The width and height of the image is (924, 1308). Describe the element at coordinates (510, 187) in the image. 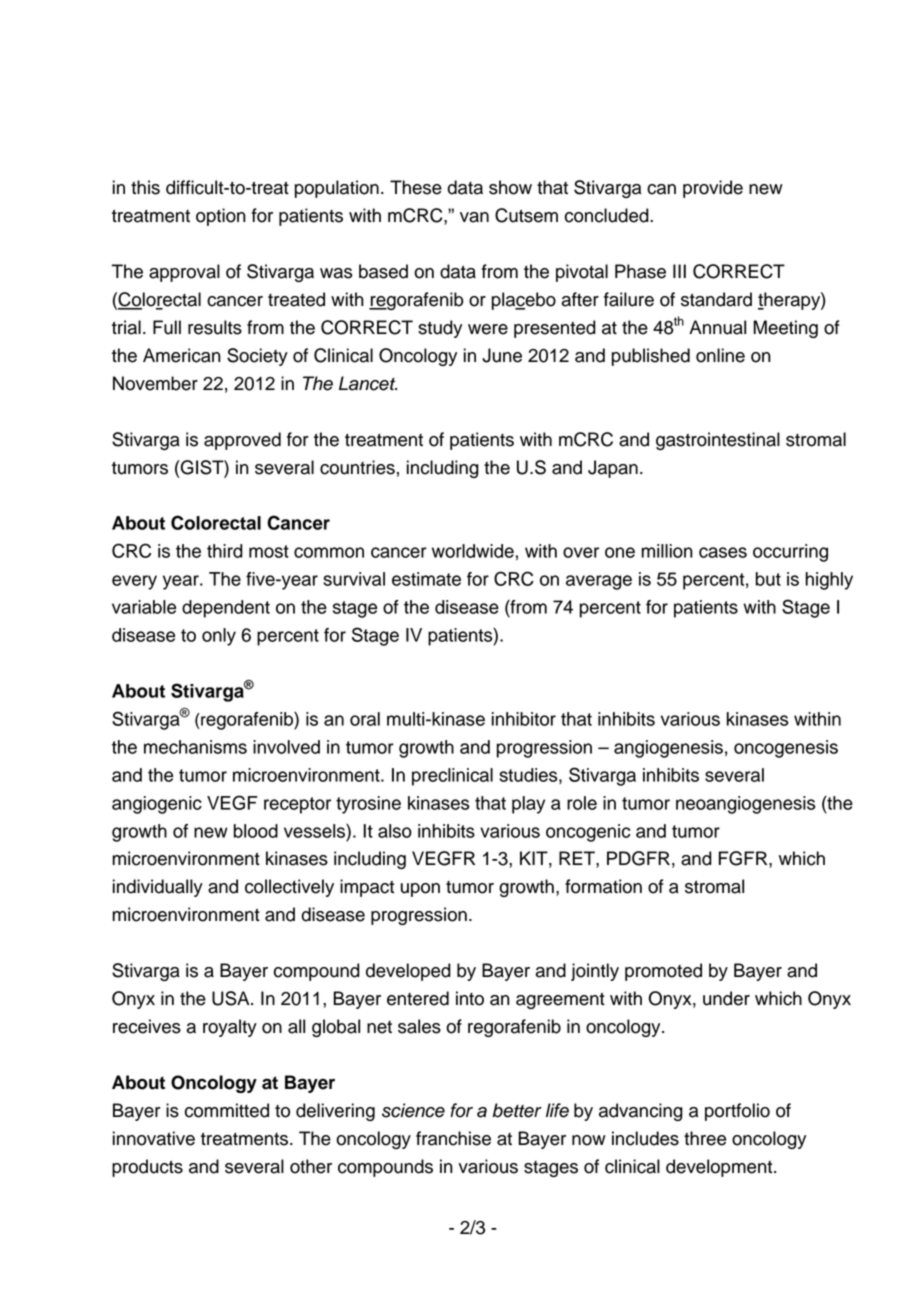

I see `show` at that location.
